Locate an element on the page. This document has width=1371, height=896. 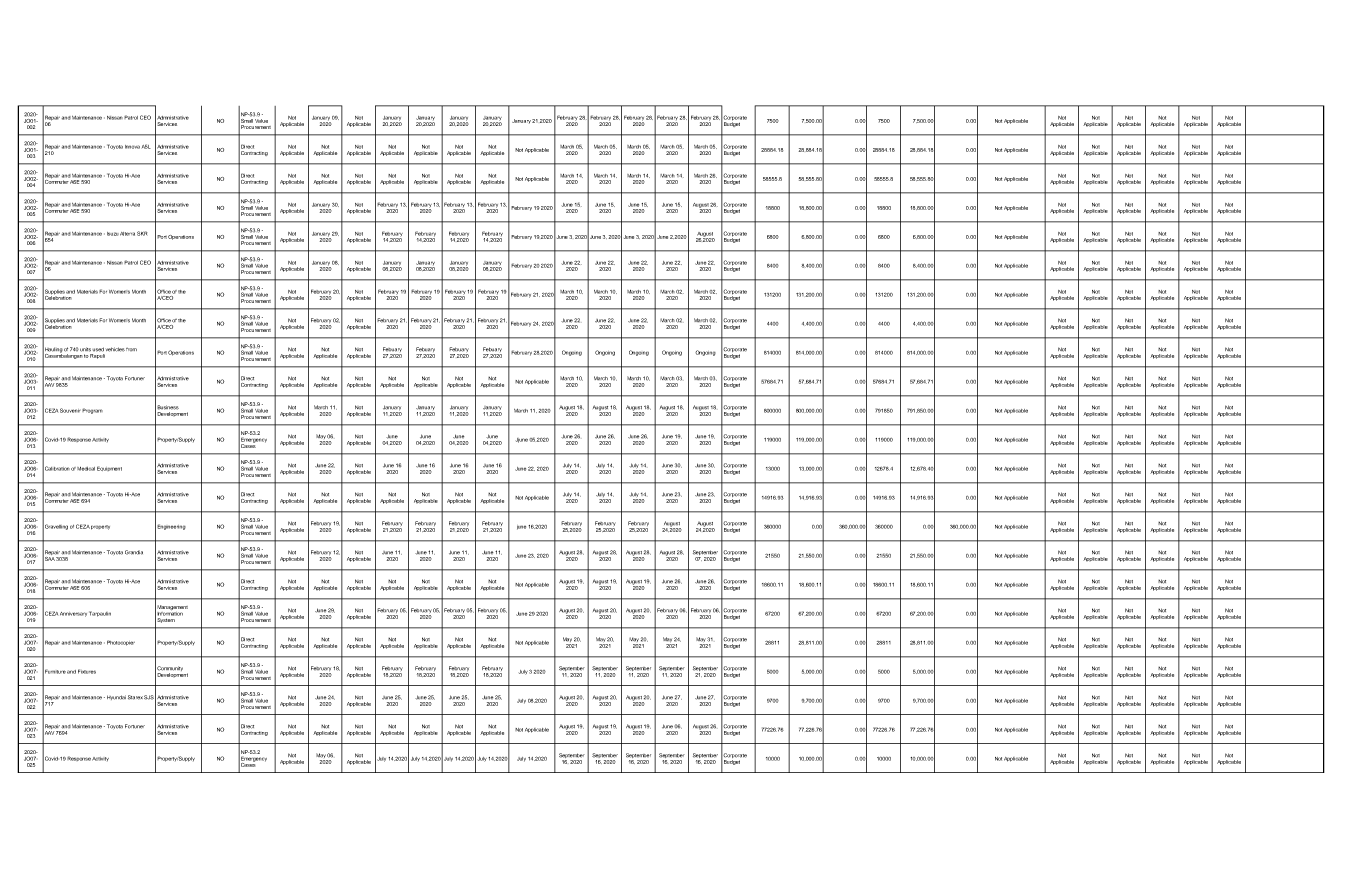
Fixtures is located at coordinates (87, 671).
